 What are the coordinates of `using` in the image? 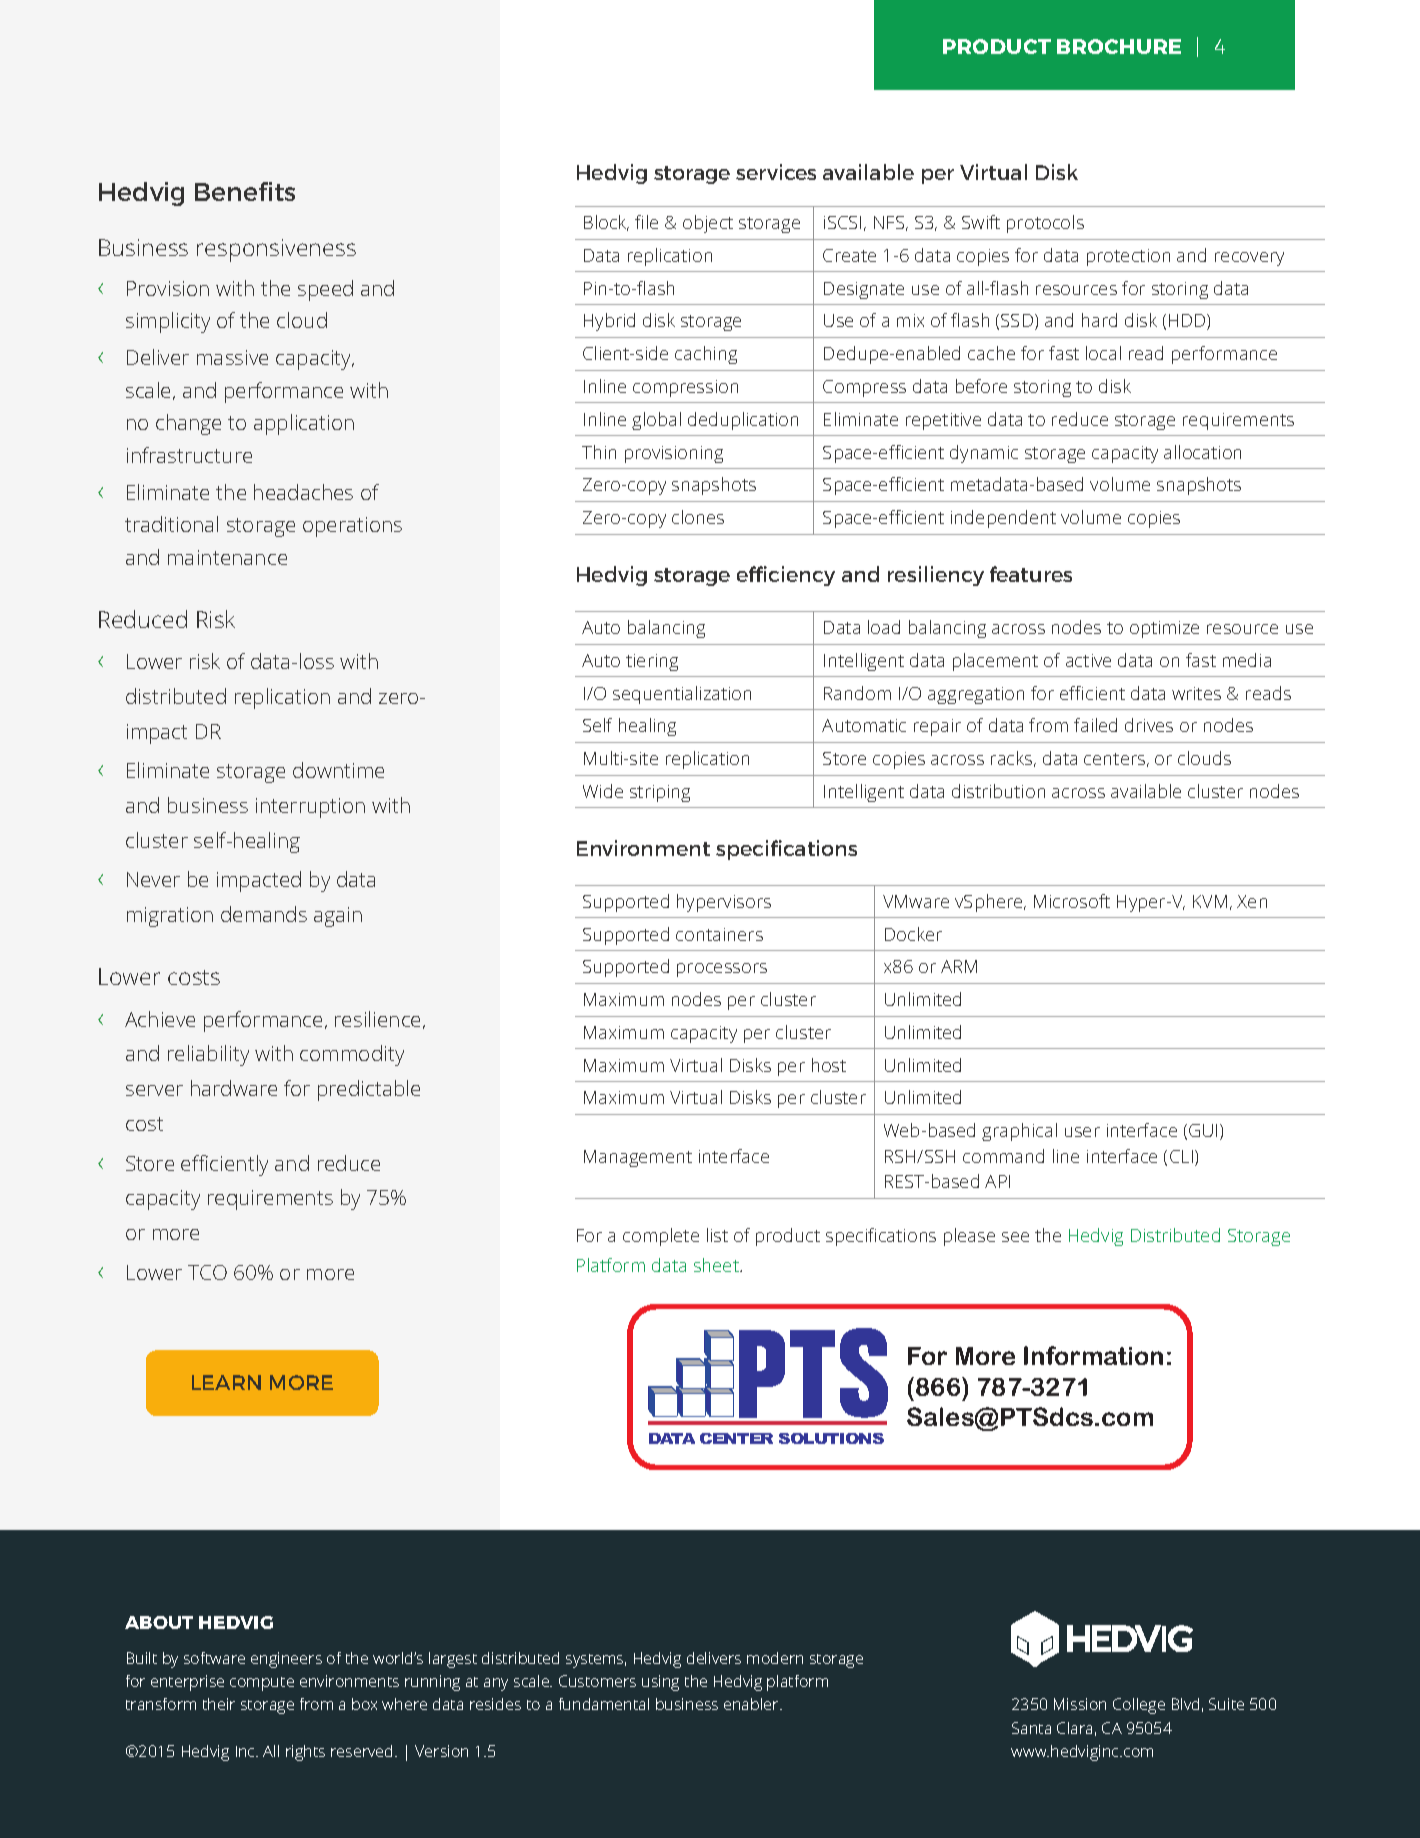 It's located at (660, 1683).
